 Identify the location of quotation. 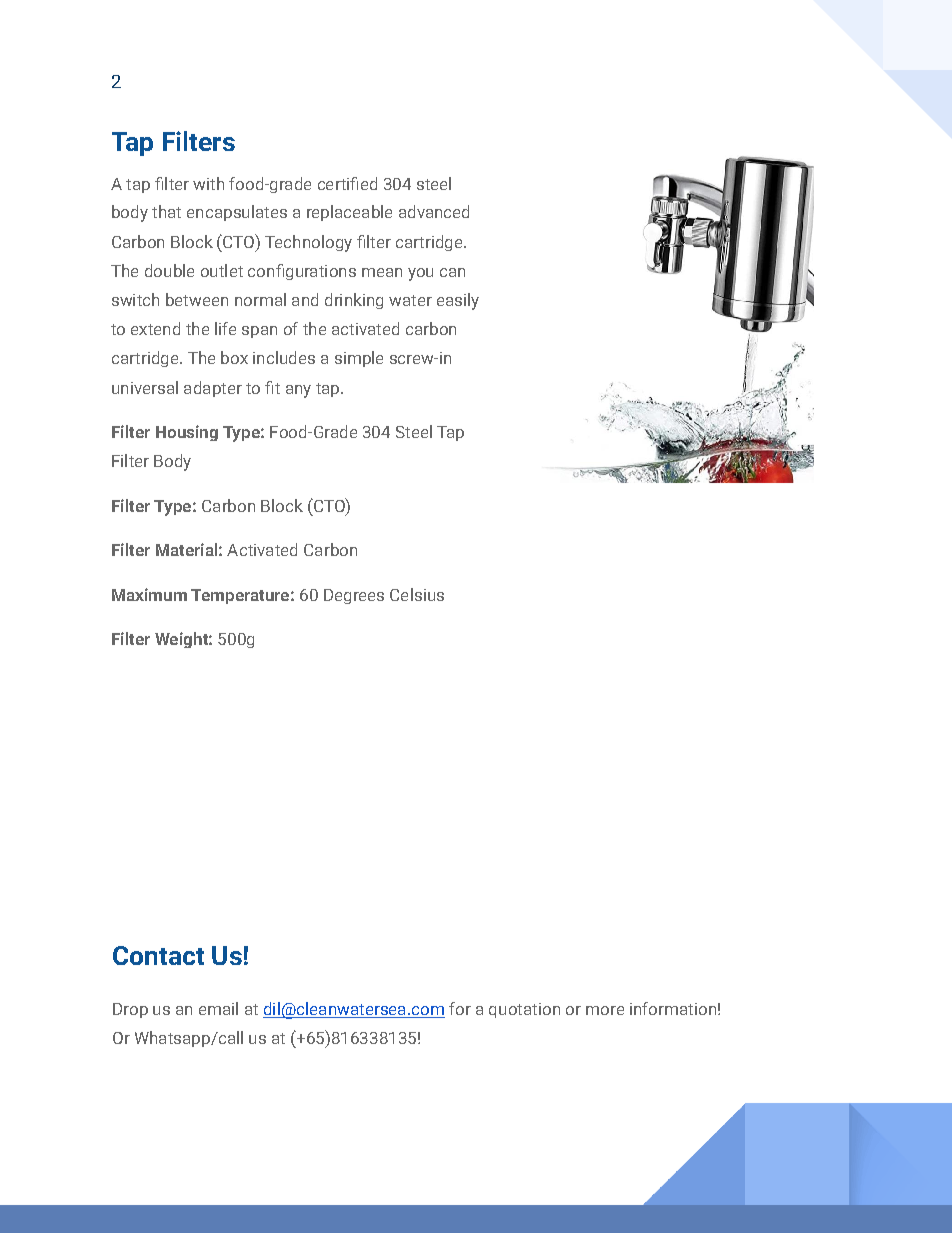
(524, 1010).
